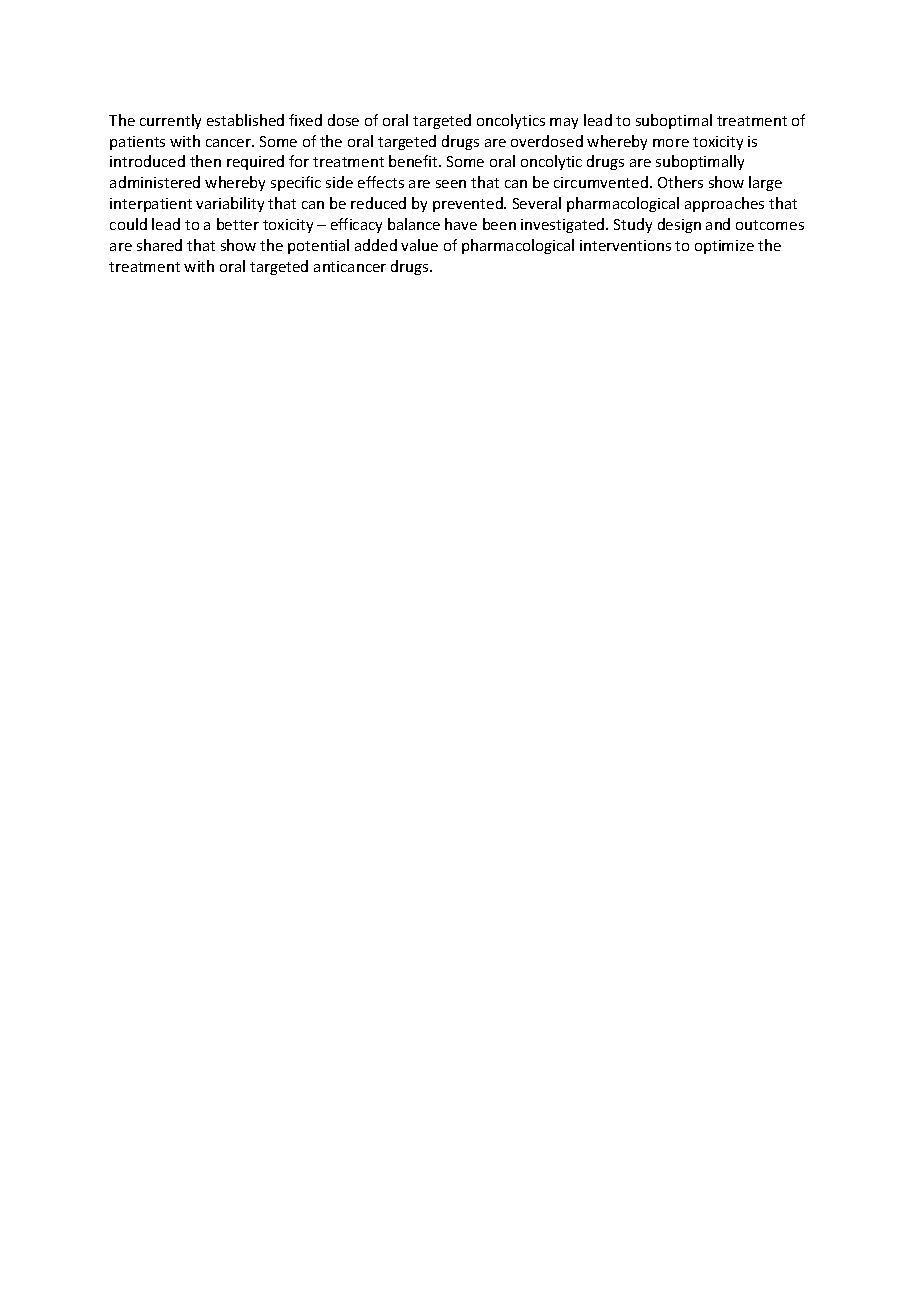 The height and width of the screenshot is (1308, 924). What do you see at coordinates (159, 245) in the screenshot?
I see `shared` at bounding box center [159, 245].
